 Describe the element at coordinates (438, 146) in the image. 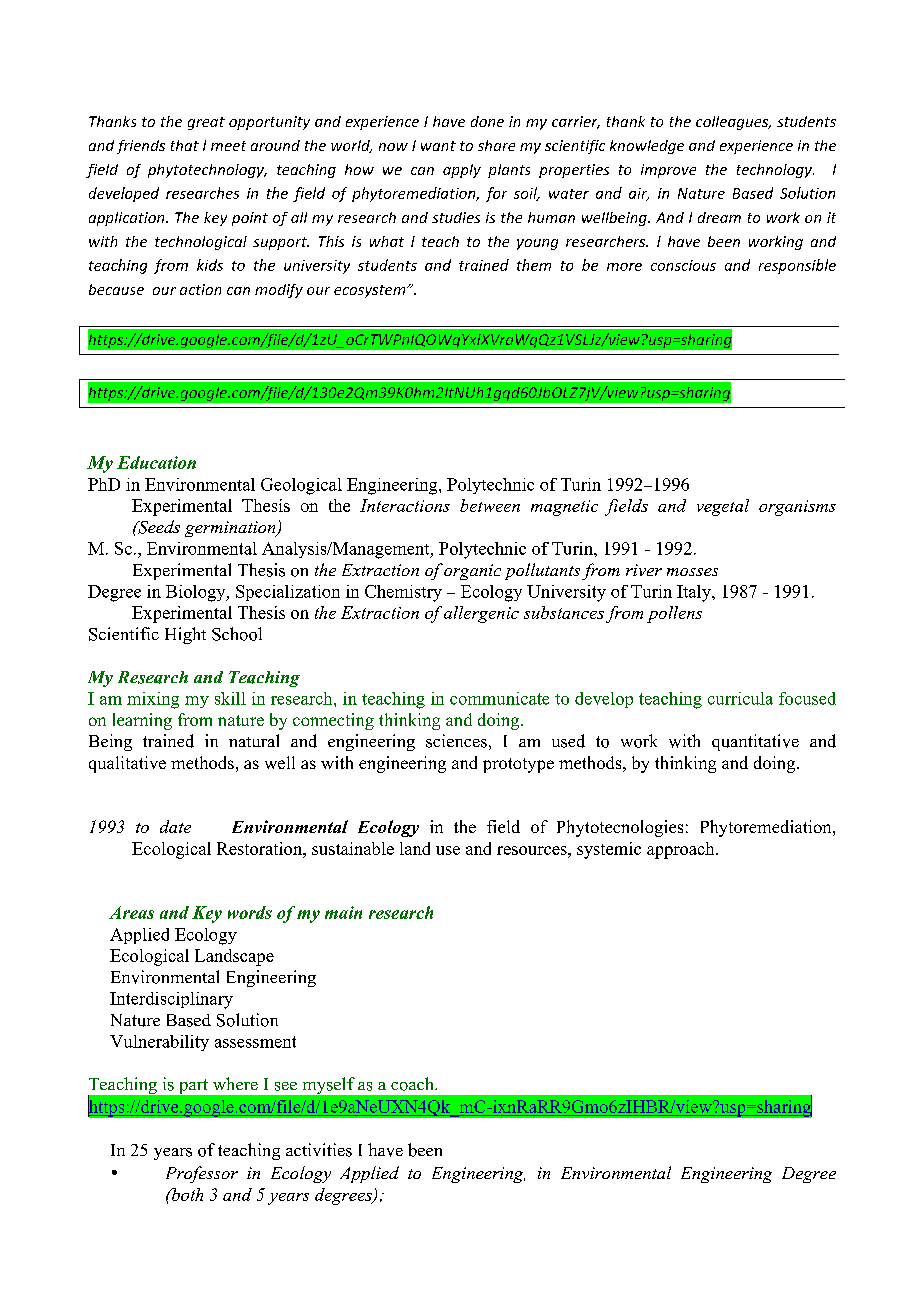

I see `want` at that location.
